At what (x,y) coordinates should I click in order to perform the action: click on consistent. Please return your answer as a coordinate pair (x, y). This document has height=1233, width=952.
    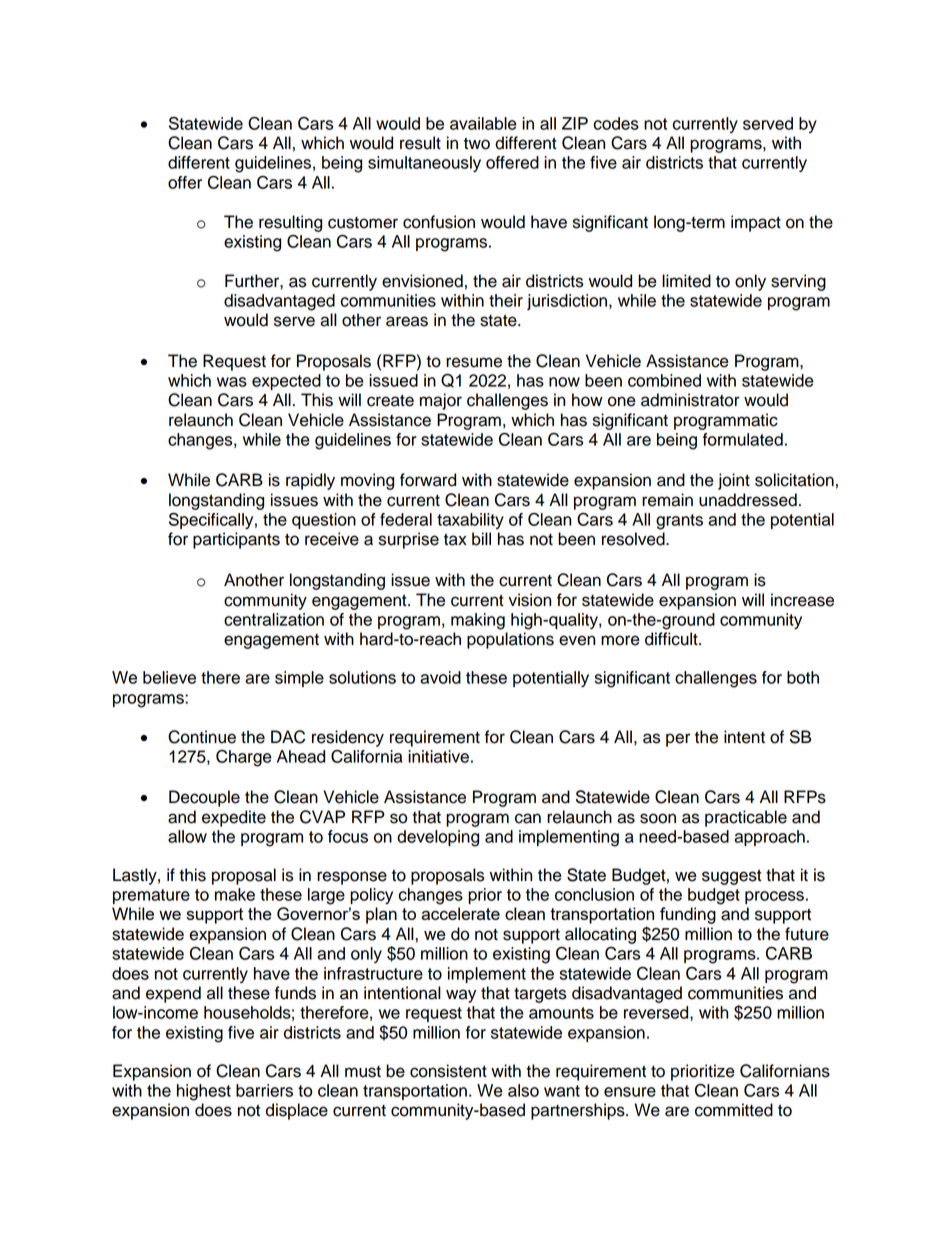
    Looking at the image, I should click on (448, 1071).
